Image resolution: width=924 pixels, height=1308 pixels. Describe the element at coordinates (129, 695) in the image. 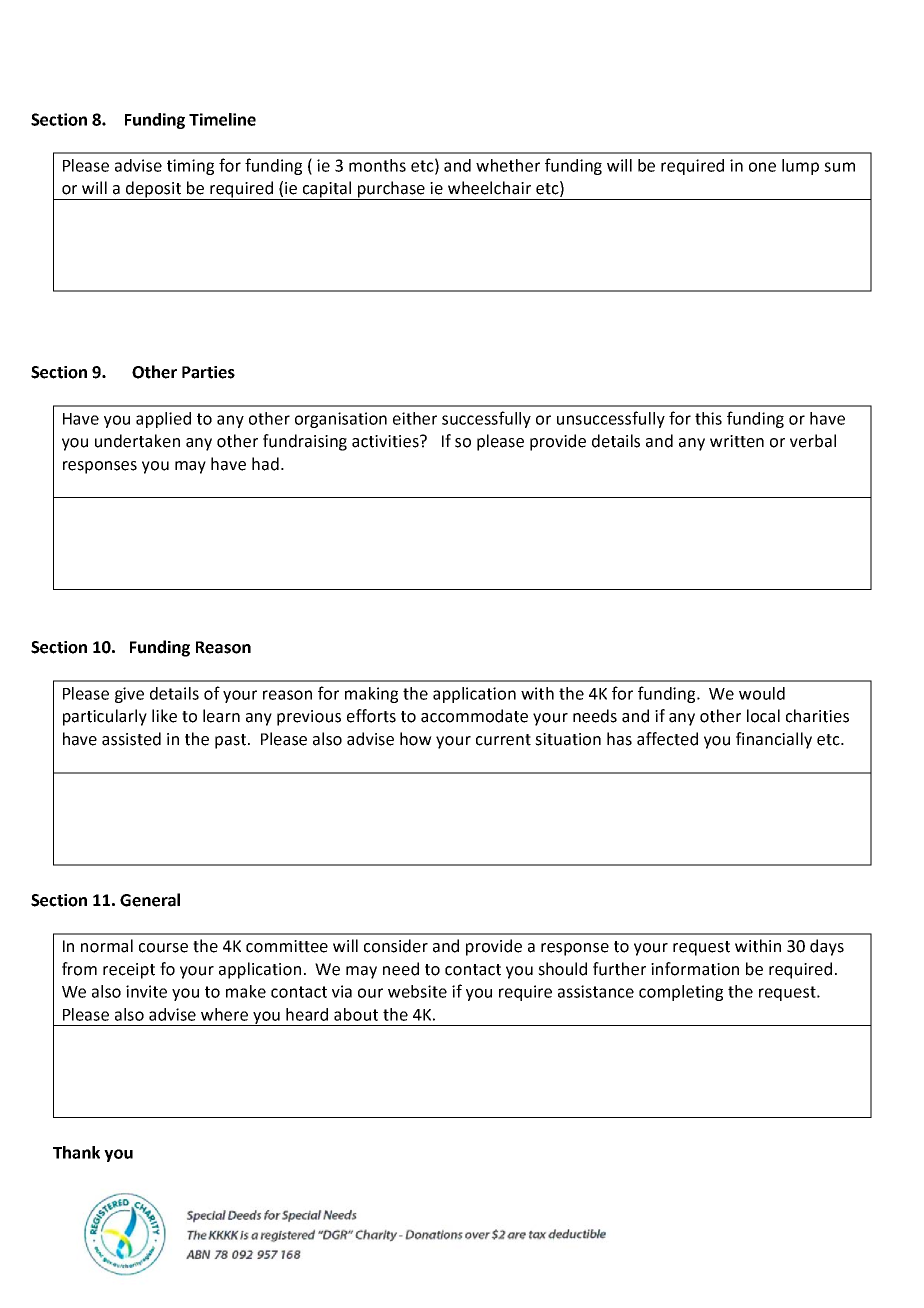

I see `give` at that location.
